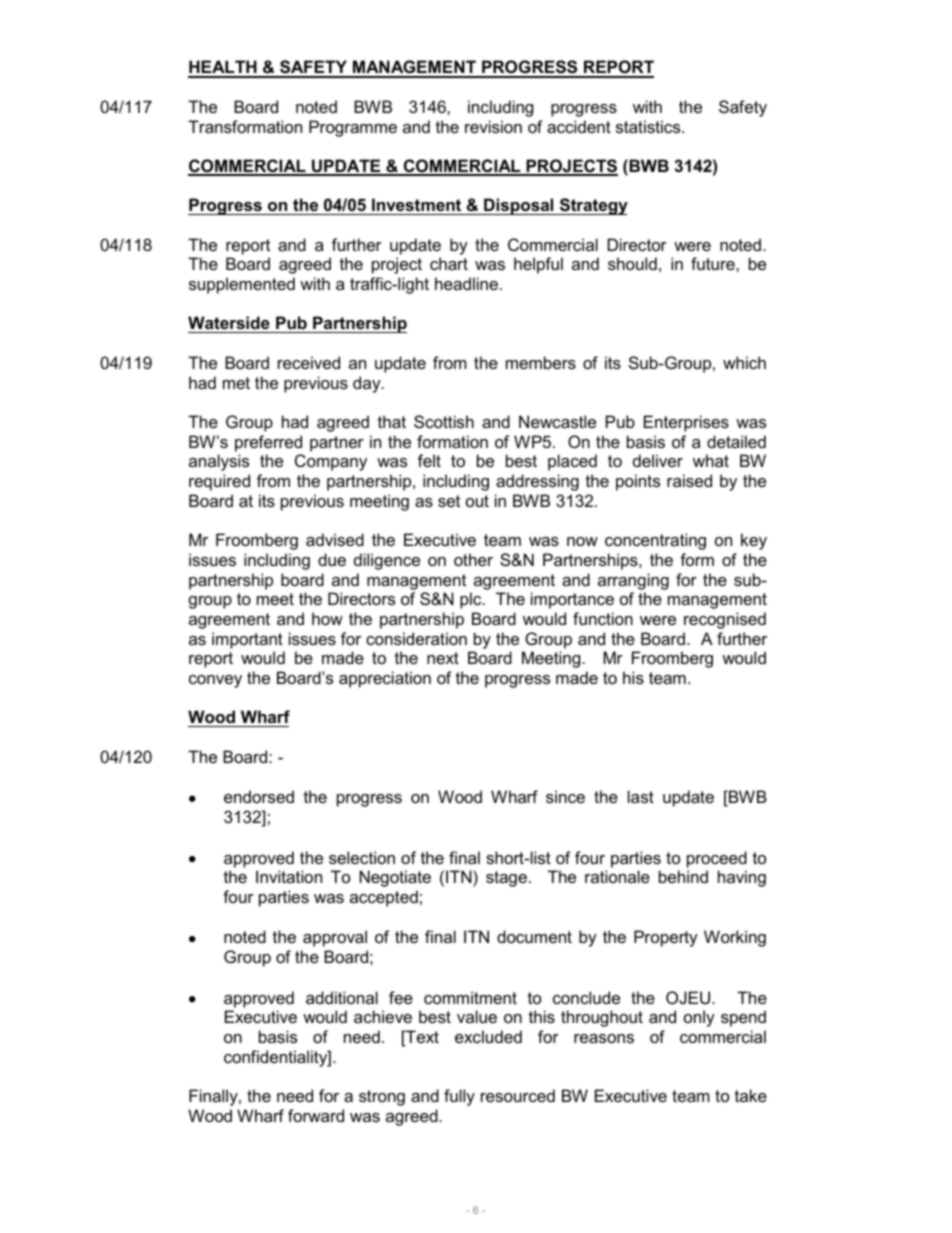 This page has height=1233, width=952. Describe the element at coordinates (289, 876) in the page. I see `Invitation` at that location.
